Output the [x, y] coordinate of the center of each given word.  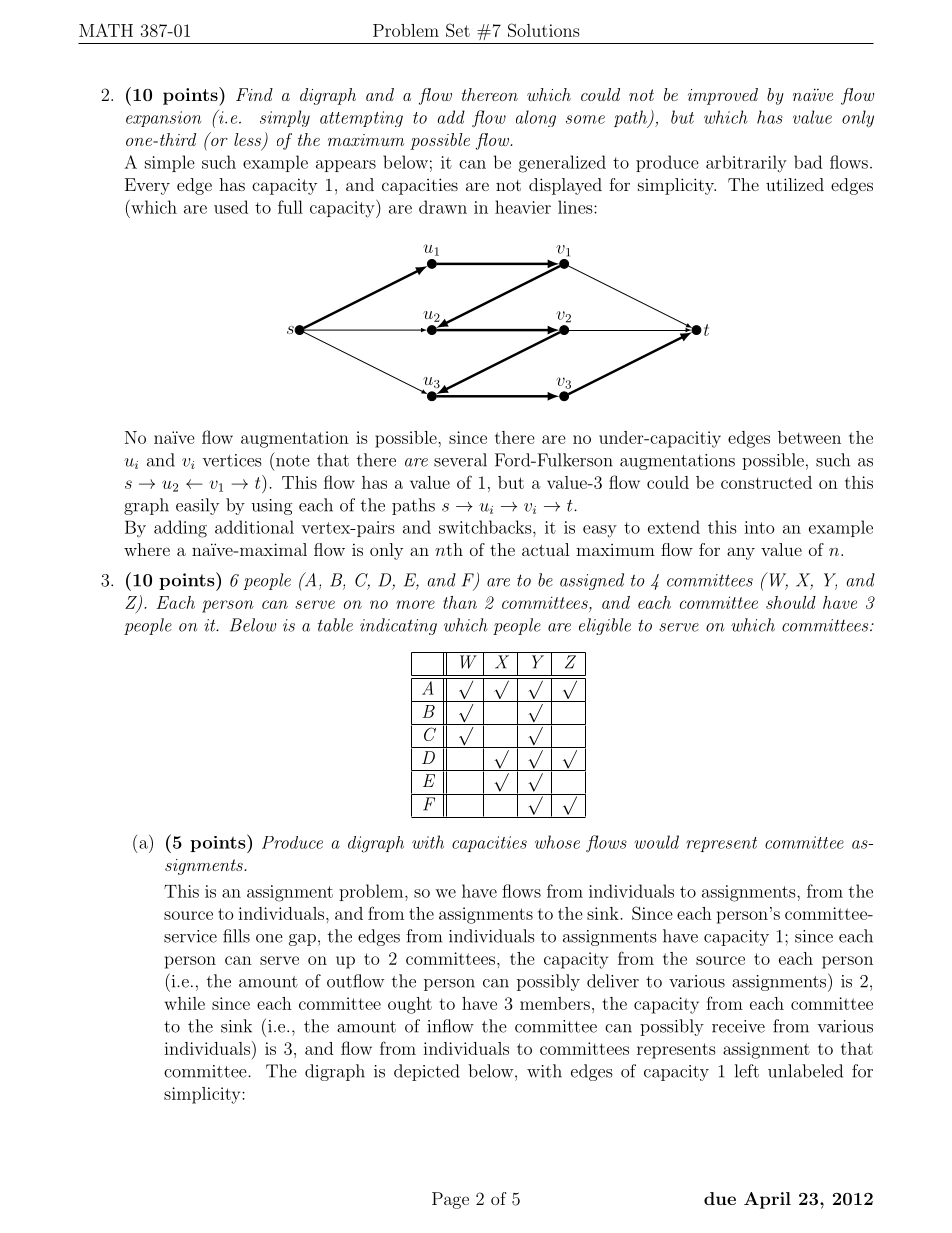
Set [458, 30]
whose [557, 842]
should [791, 602]
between [809, 437]
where [147, 549]
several [460, 460]
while [184, 1003]
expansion [164, 119]
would [656, 842]
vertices [231, 460]
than [460, 602]
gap [302, 940]
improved [723, 96]
